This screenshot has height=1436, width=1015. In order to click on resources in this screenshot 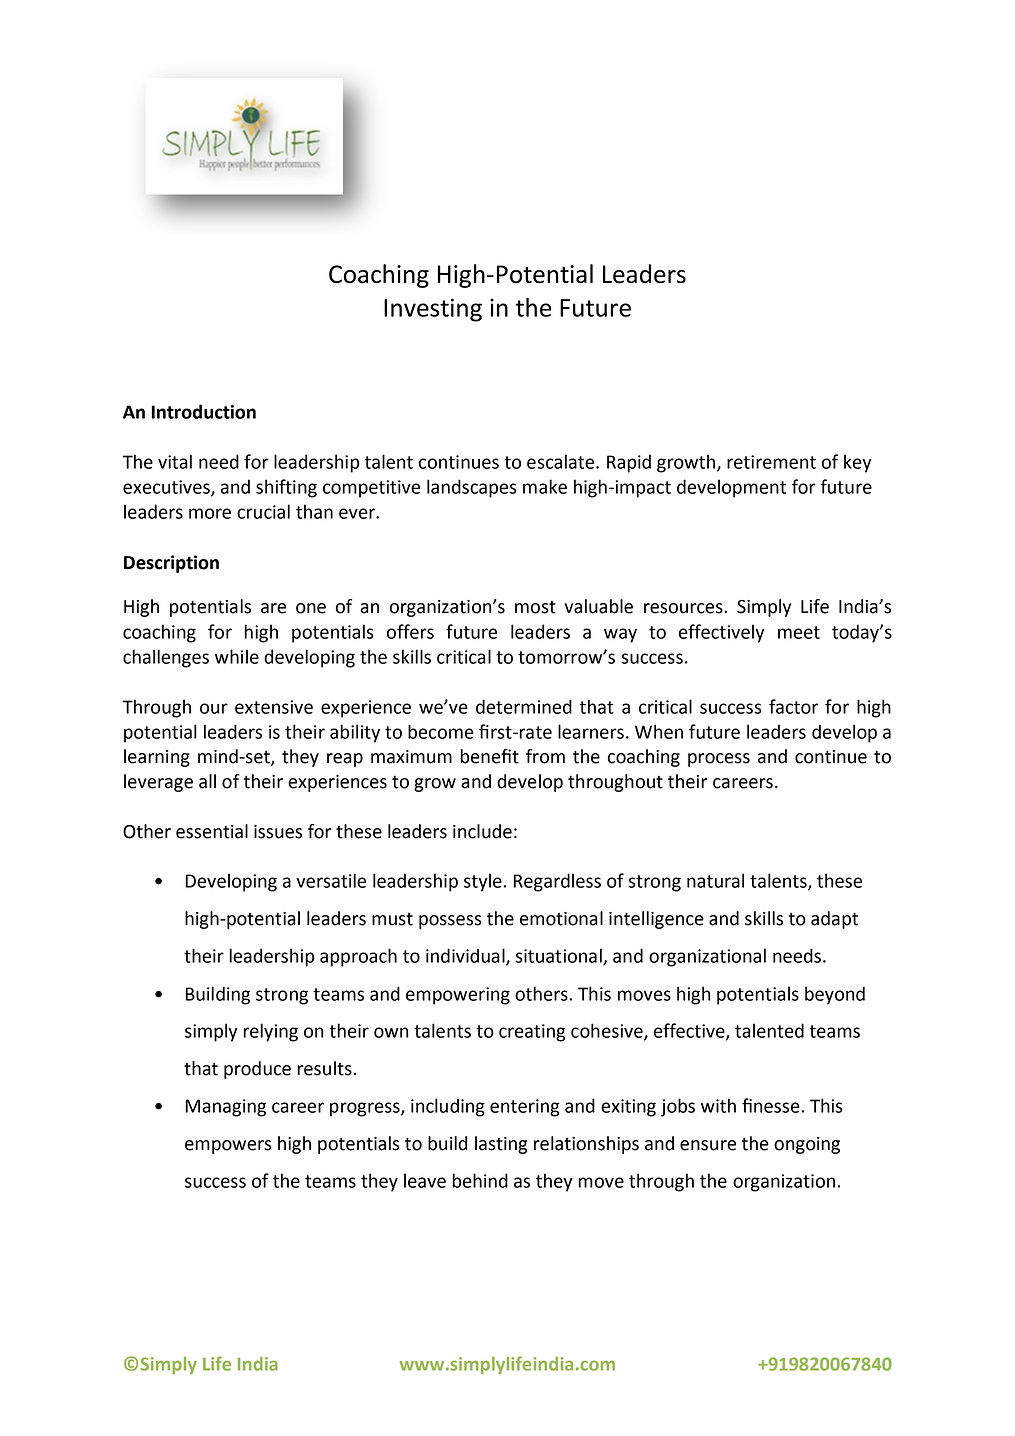, I will do `click(683, 608)`.
